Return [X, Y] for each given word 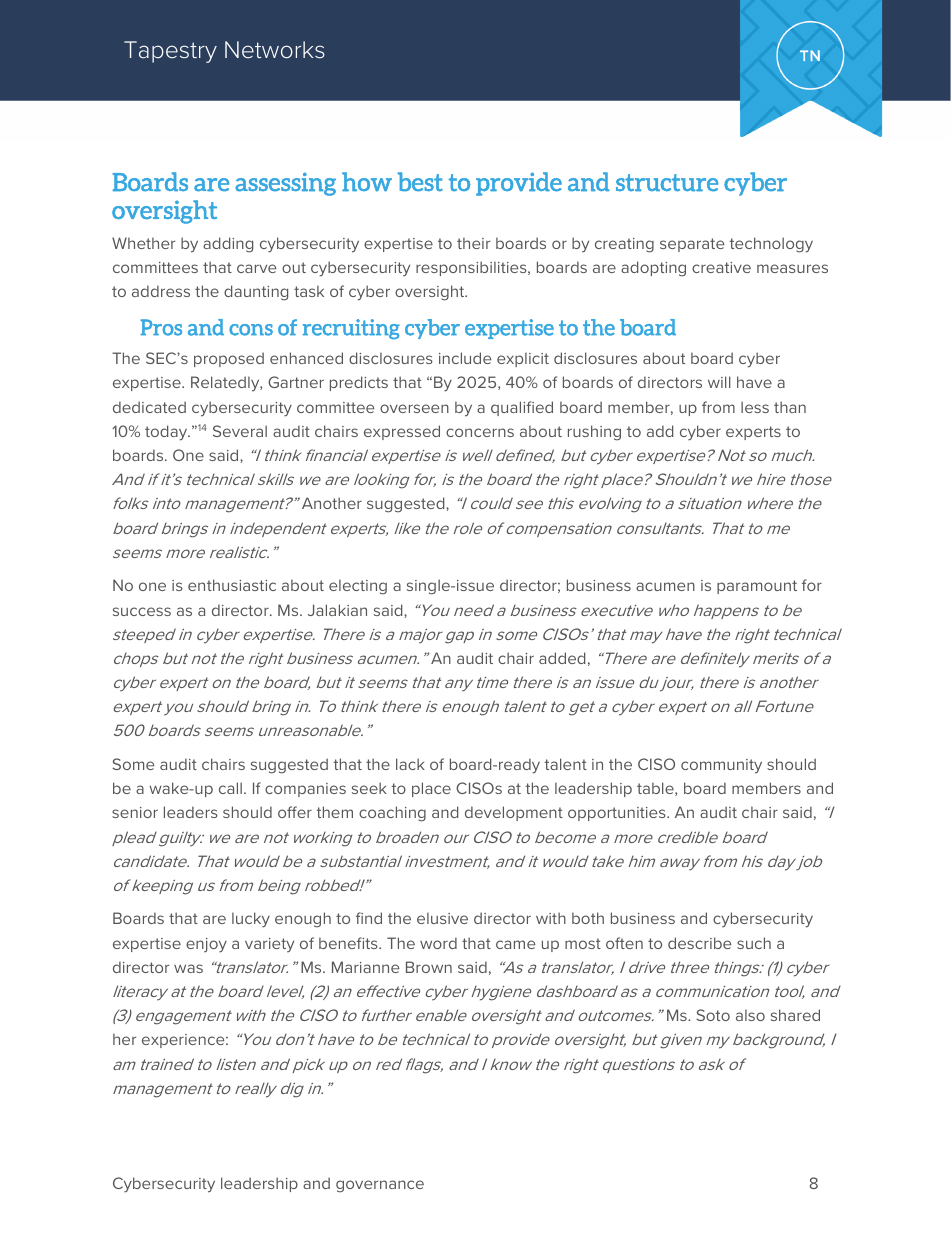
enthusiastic [232, 585]
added [562, 658]
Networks [275, 50]
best [420, 181]
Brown [429, 967]
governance [380, 1186]
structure [667, 182]
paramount [757, 587]
